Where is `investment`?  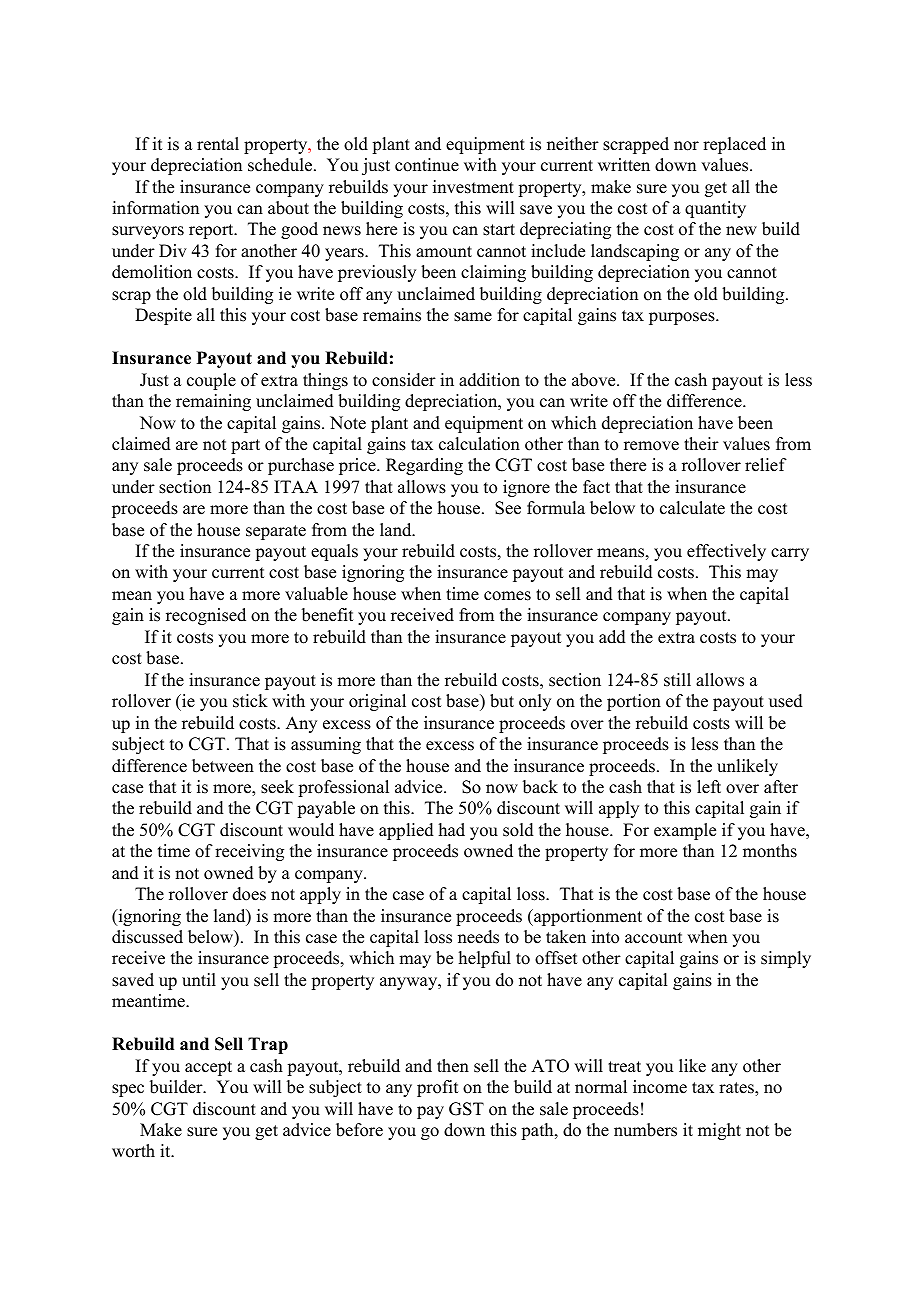
investment is located at coordinates (473, 187).
